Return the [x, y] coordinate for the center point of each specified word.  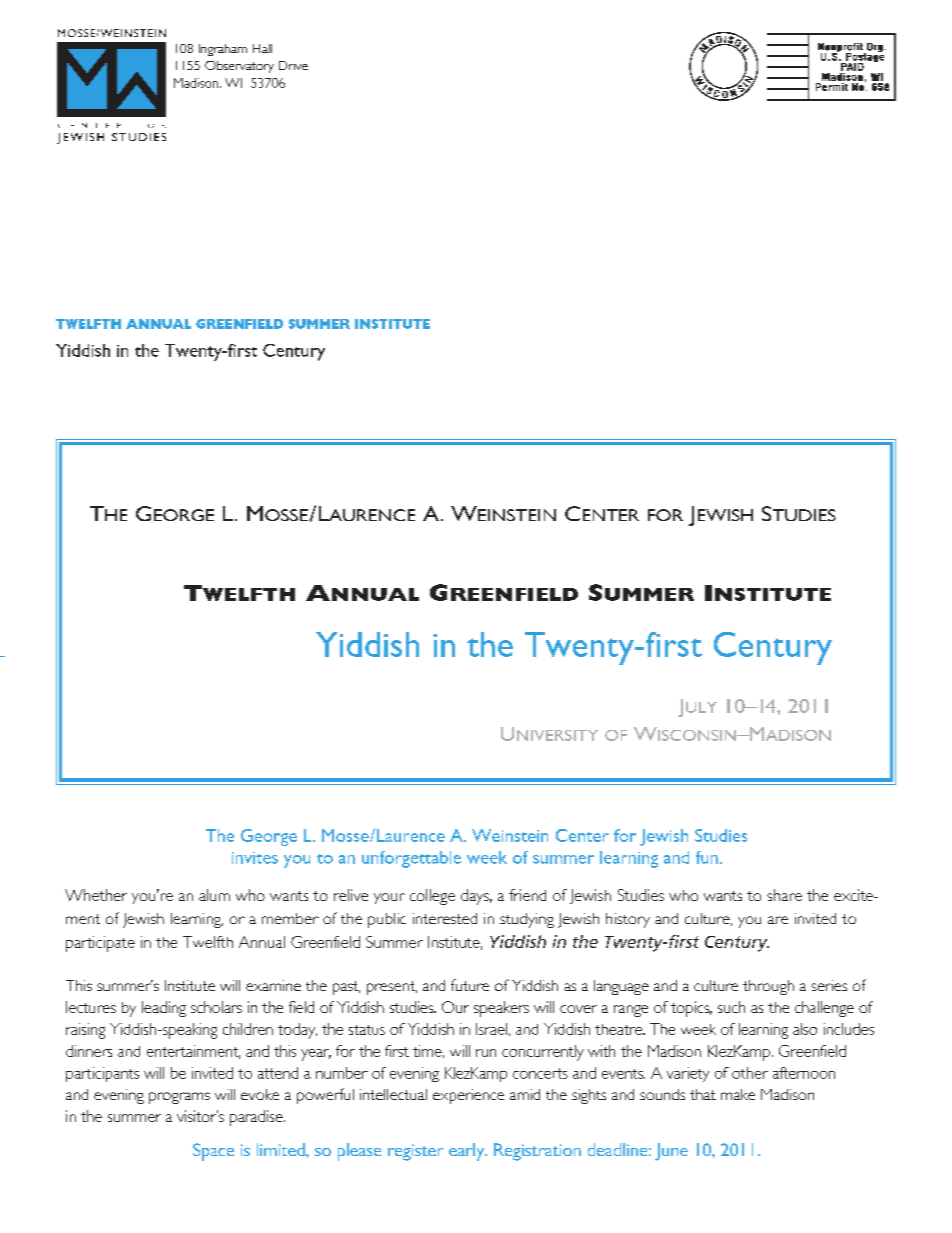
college [432, 897]
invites [255, 858]
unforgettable [411, 859]
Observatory [239, 67]
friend [527, 895]
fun [707, 857]
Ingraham [223, 50]
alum [214, 895]
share [784, 895]
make [738, 1094]
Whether [96, 895]
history [628, 920]
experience [468, 1096]
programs [179, 1098]
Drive [293, 65]
